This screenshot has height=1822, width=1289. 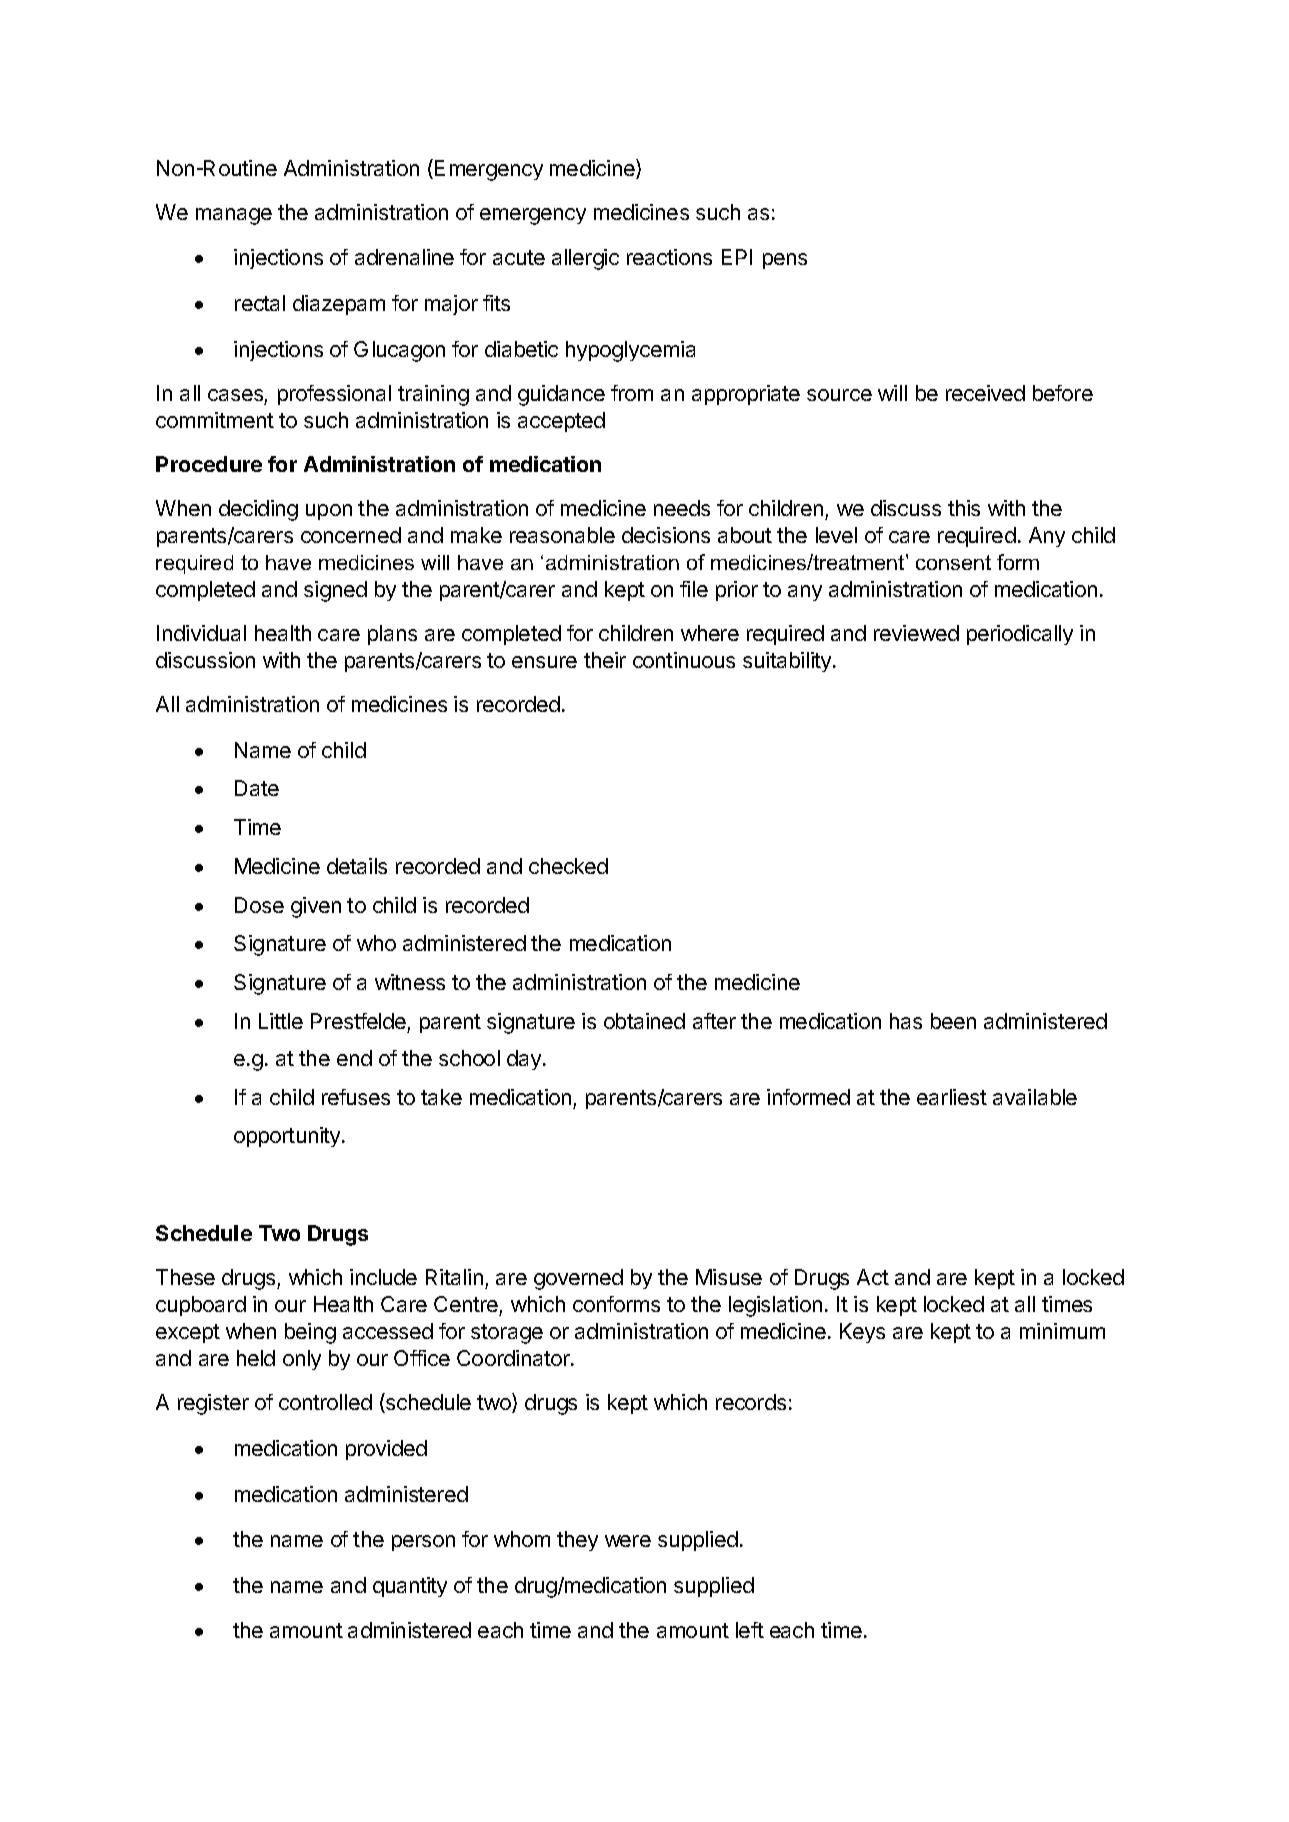 I want to click on checked, so click(x=568, y=866).
